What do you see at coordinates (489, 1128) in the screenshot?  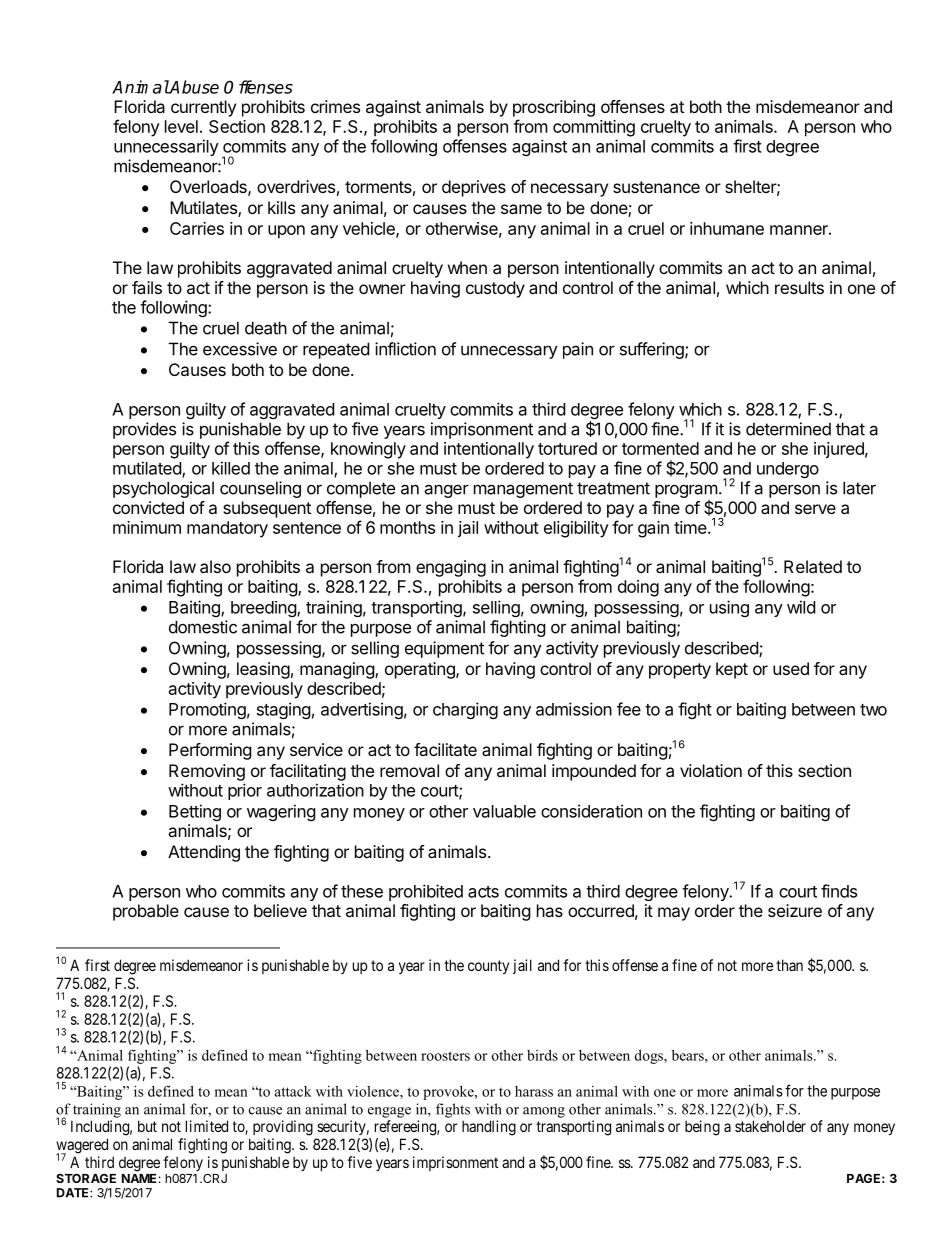 I see `handling` at bounding box center [489, 1128].
